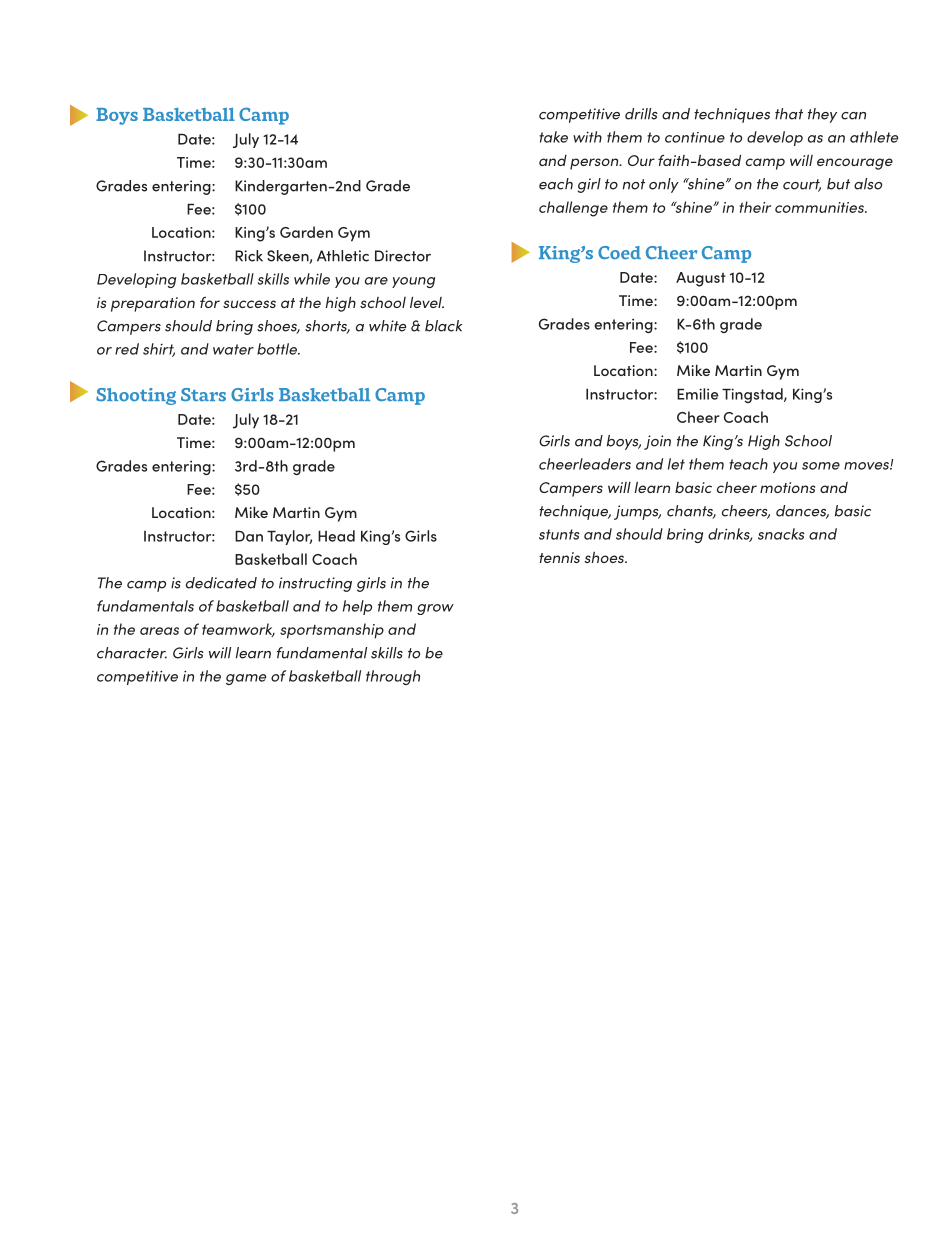  I want to click on snacks, so click(781, 534).
